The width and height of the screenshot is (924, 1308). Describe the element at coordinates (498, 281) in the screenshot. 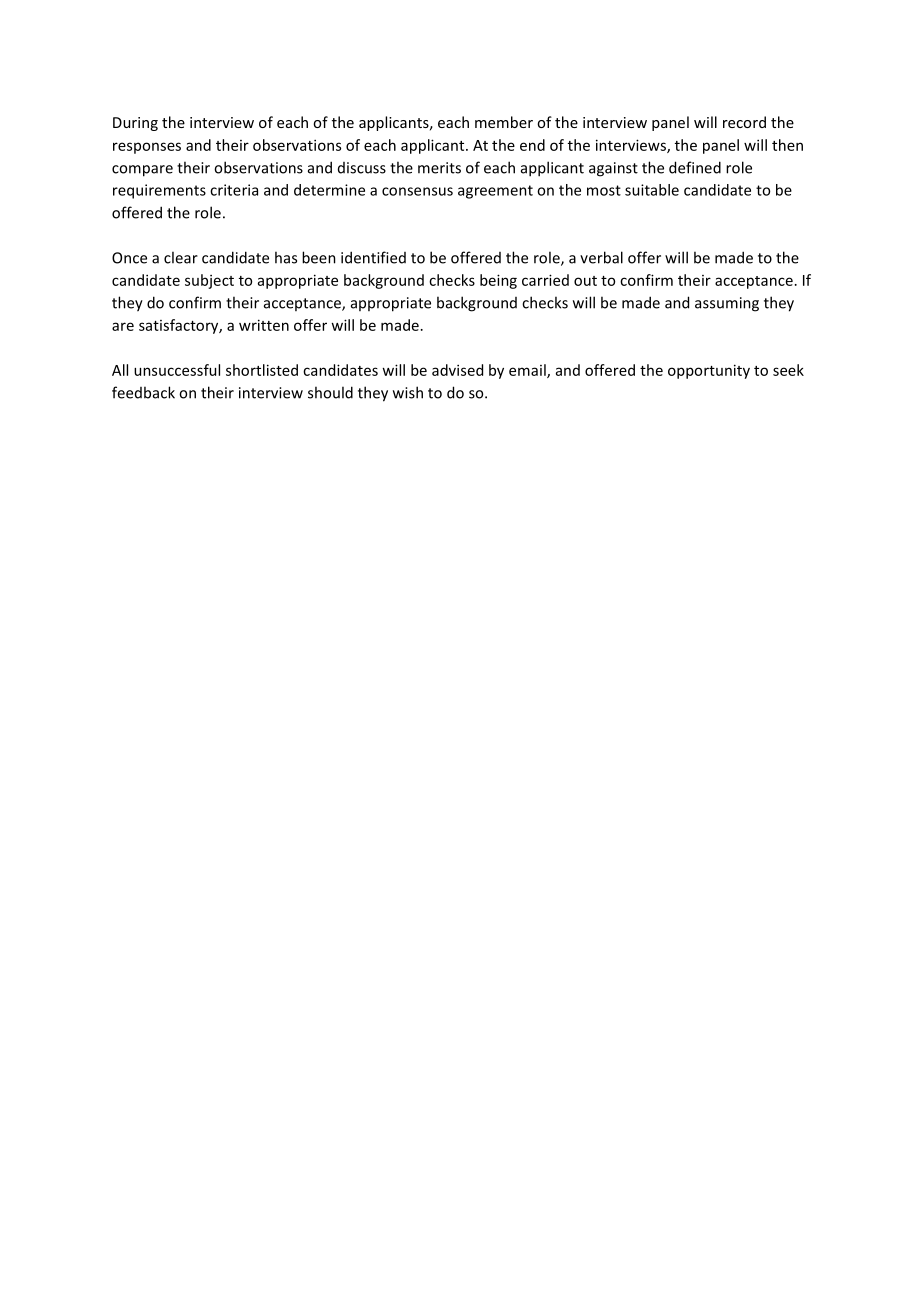

I see `being` at that location.
